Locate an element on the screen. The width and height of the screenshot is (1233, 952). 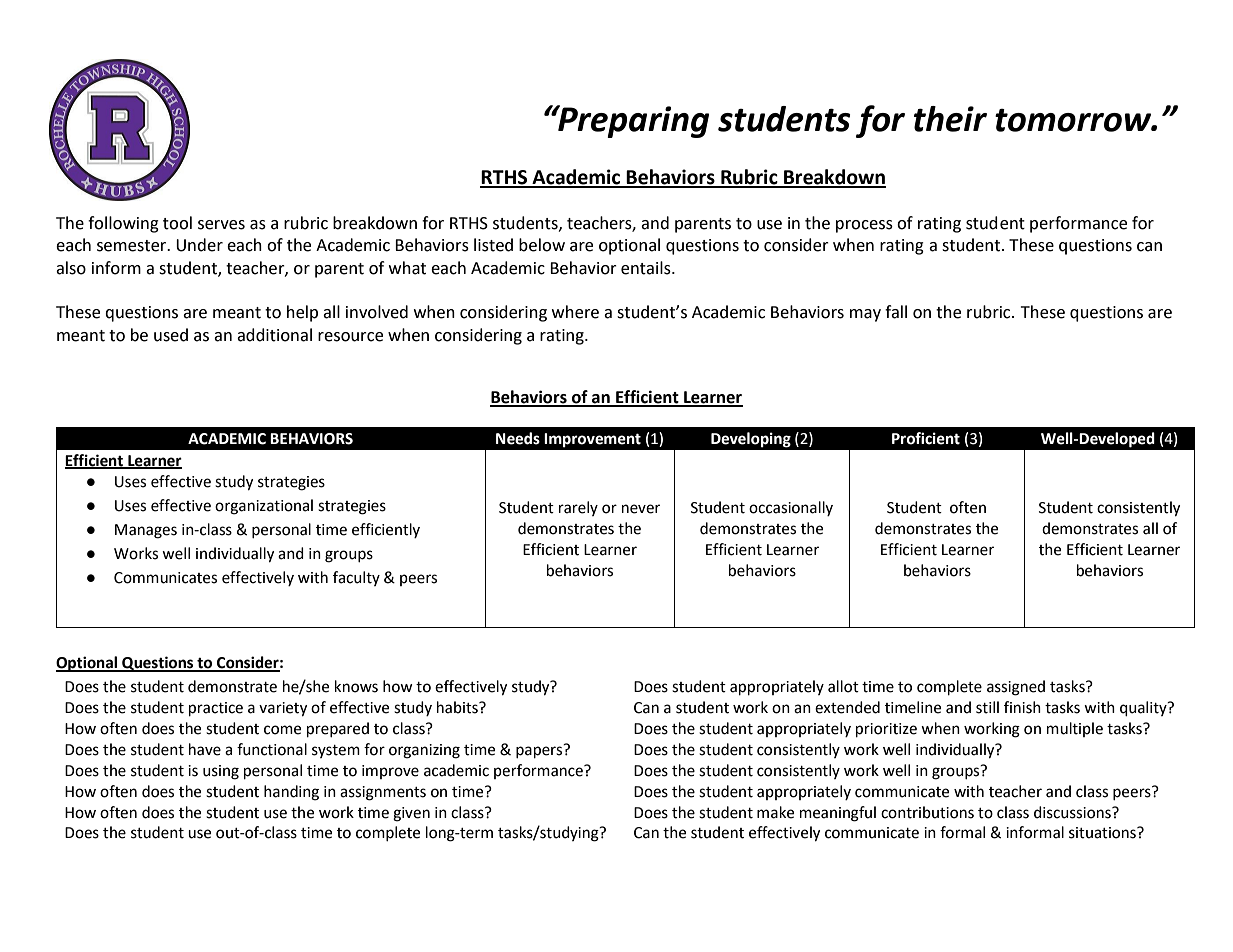
tool is located at coordinates (177, 223).
